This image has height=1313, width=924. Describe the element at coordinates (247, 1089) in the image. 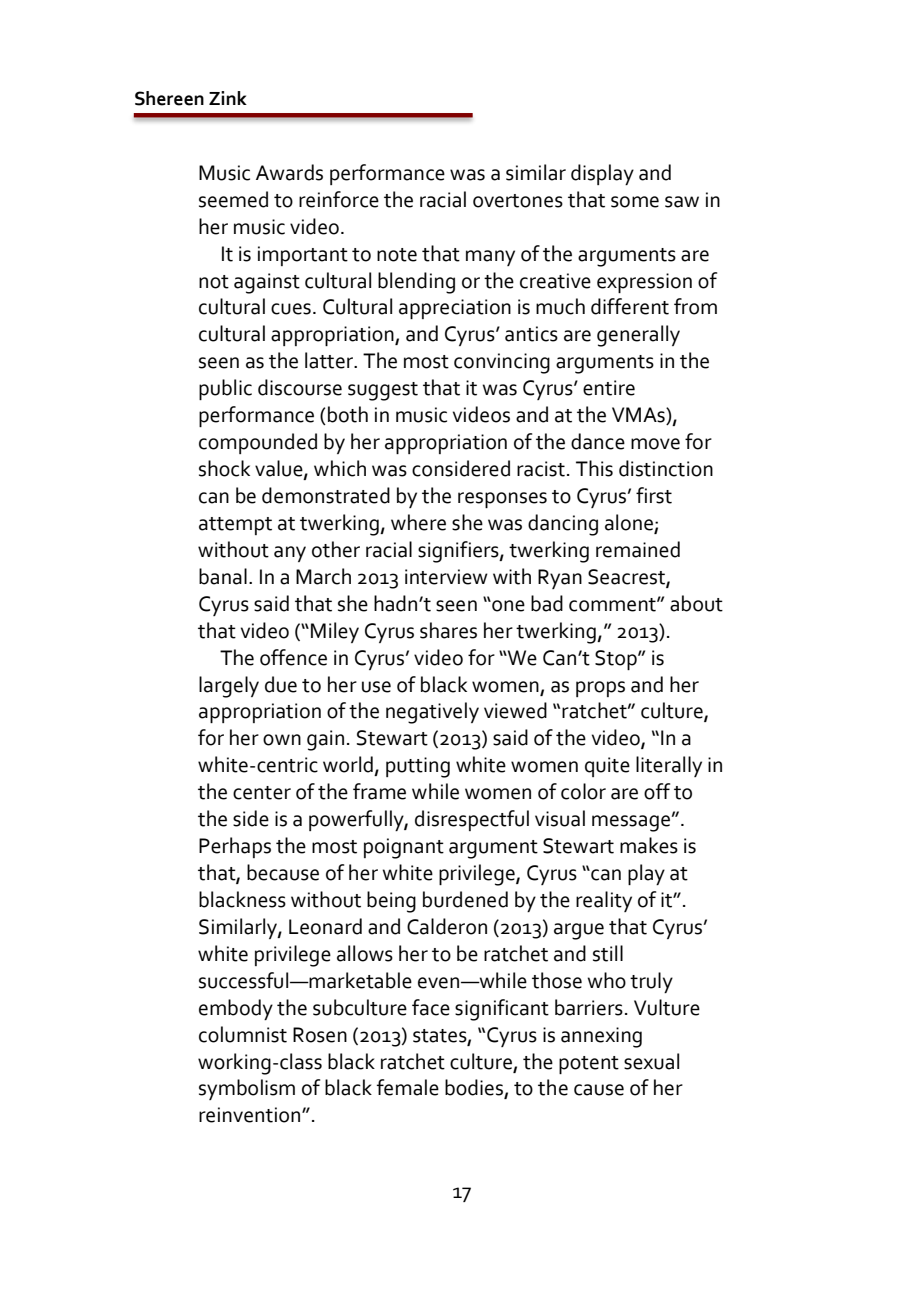

I see `symbolism` at that location.
